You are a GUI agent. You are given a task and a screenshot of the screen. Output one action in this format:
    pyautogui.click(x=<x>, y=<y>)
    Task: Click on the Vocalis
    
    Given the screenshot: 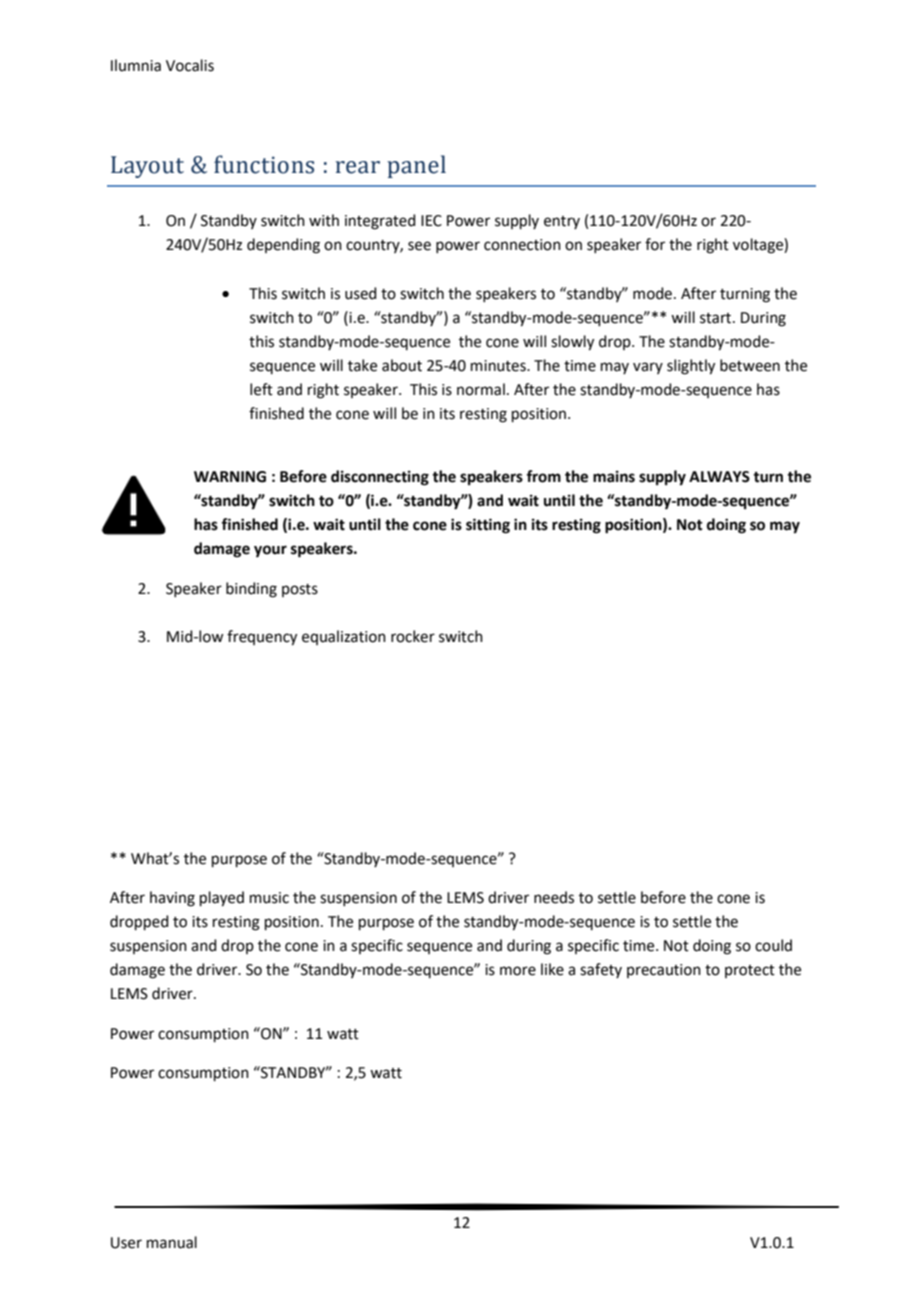 What is the action you would take?
    pyautogui.click(x=190, y=65)
